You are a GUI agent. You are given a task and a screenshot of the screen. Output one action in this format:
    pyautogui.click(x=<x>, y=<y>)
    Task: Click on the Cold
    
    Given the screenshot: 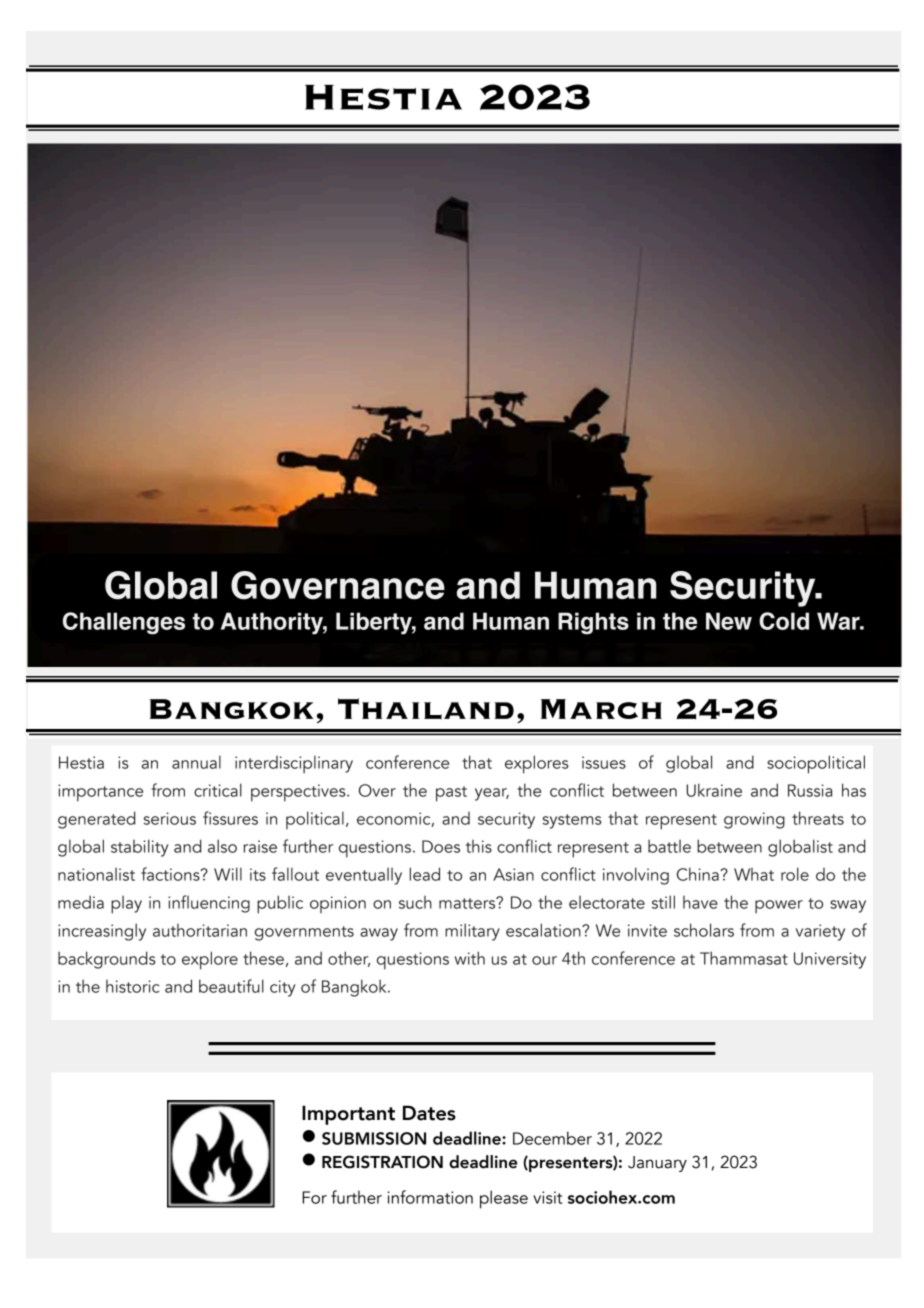 What is the action you would take?
    pyautogui.click(x=784, y=621)
